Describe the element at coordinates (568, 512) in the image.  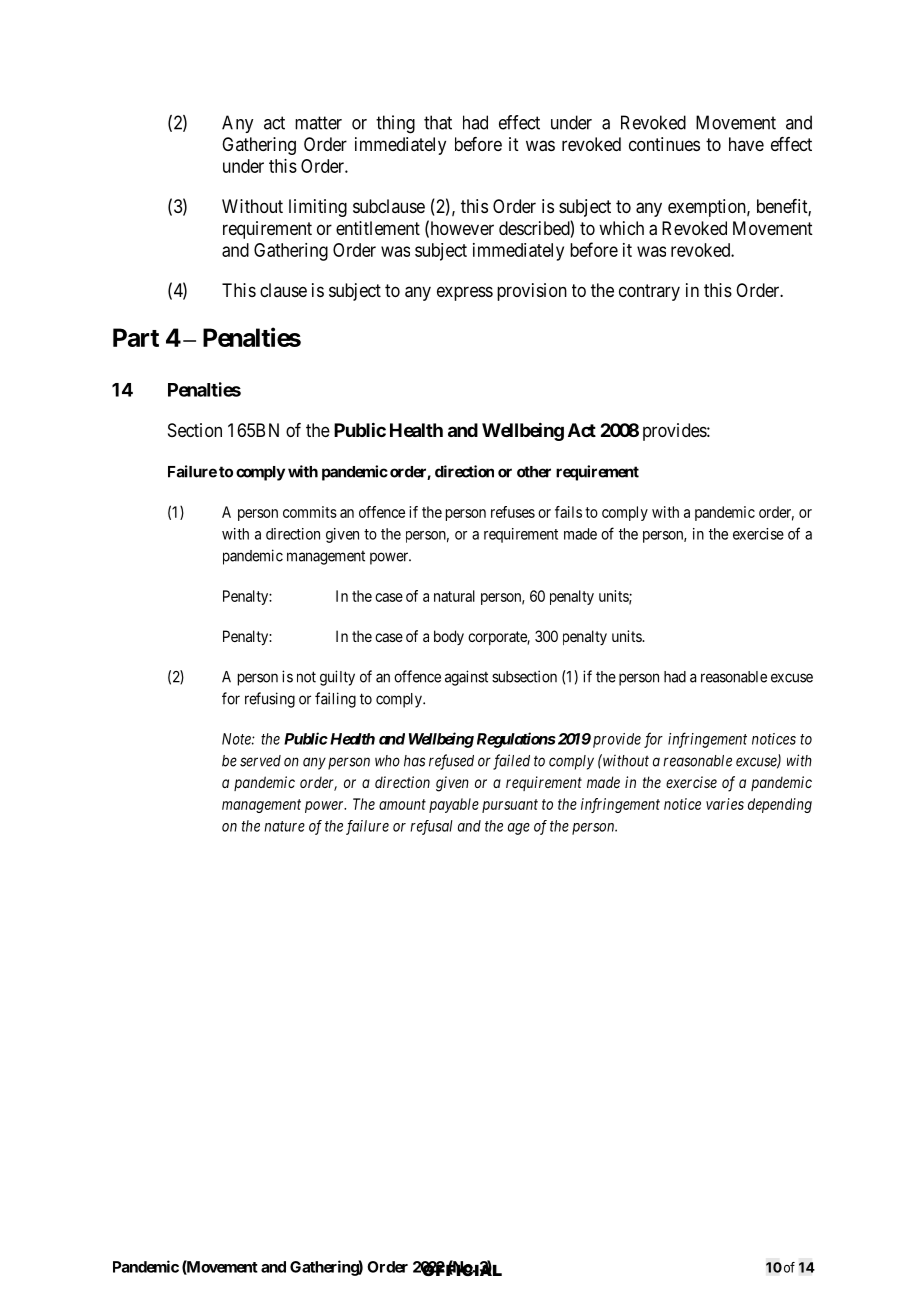
I see `fails` at that location.
